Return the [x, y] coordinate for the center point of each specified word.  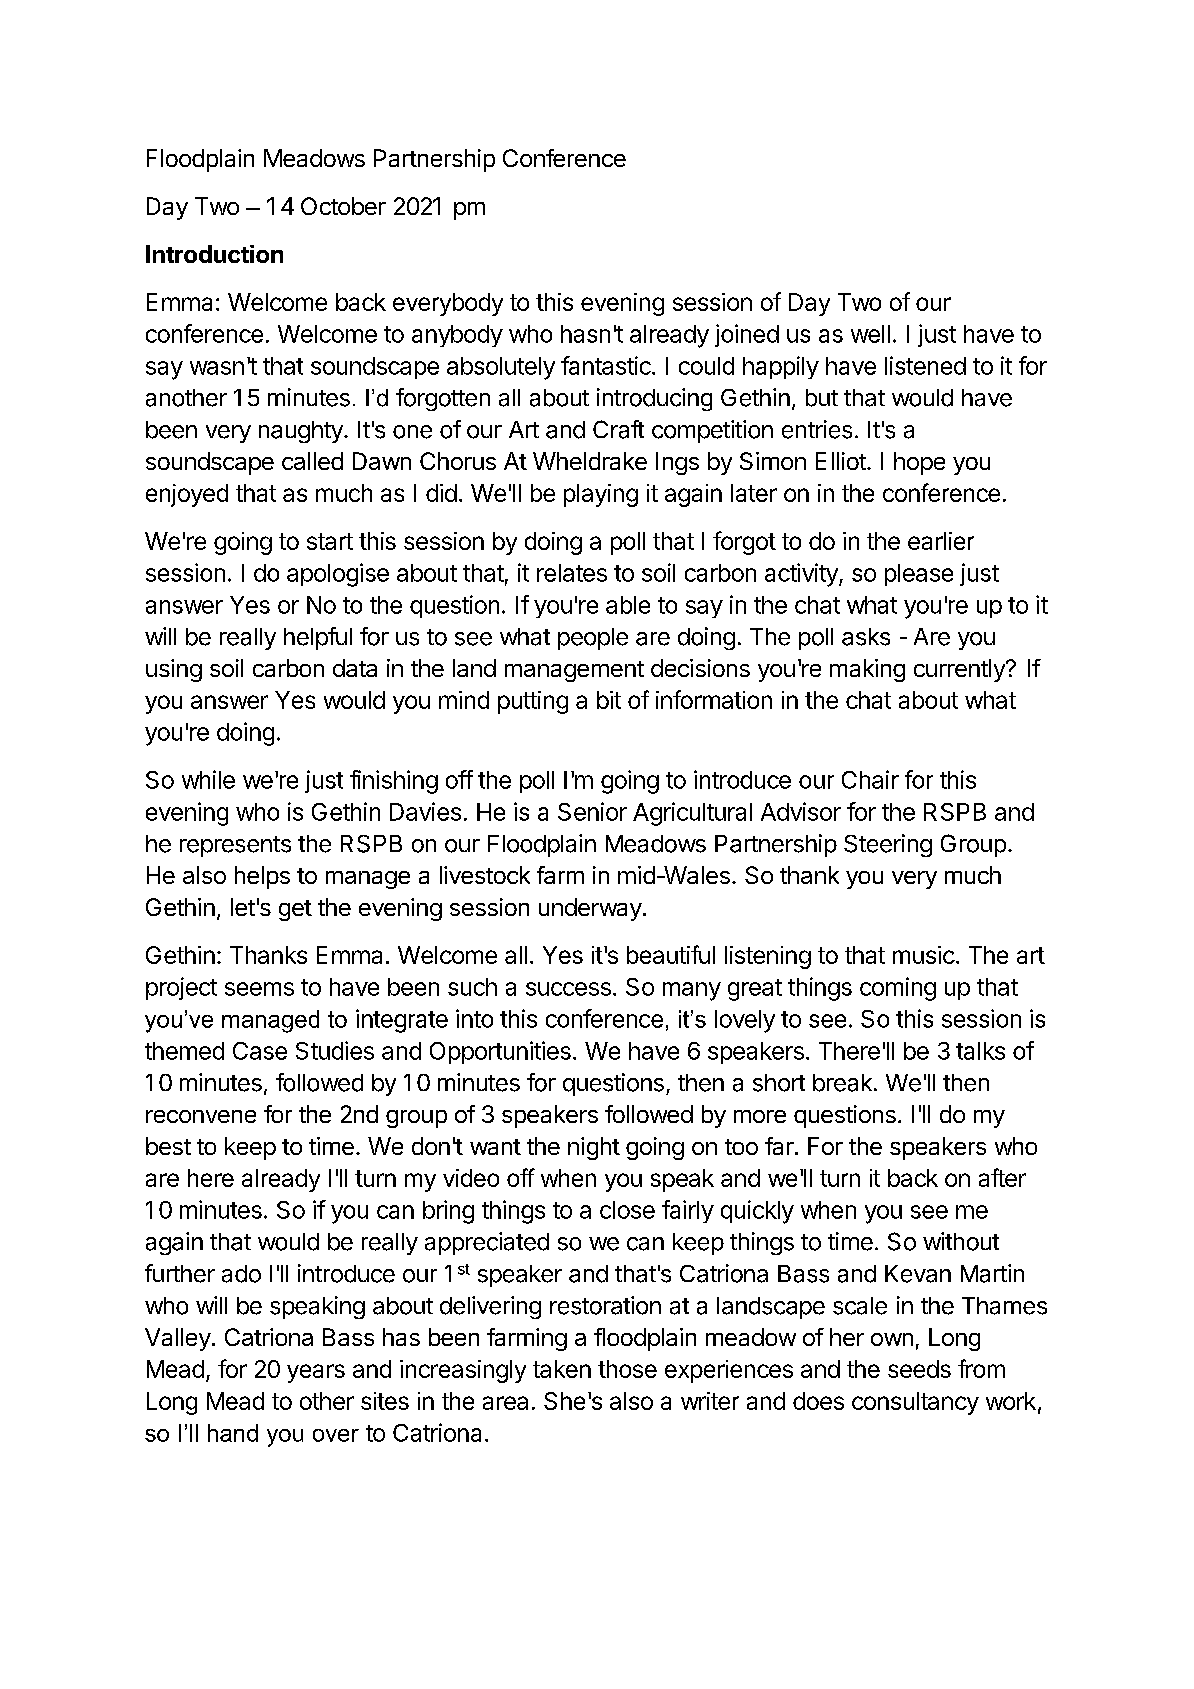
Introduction [214, 254]
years [316, 1373]
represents [235, 846]
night [594, 1148]
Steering [888, 845]
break [842, 1083]
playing [601, 495]
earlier [941, 541]
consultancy [915, 1403]
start [330, 541]
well [870, 334]
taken [562, 1369]
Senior [592, 811]
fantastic [607, 365]
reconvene [201, 1116]
